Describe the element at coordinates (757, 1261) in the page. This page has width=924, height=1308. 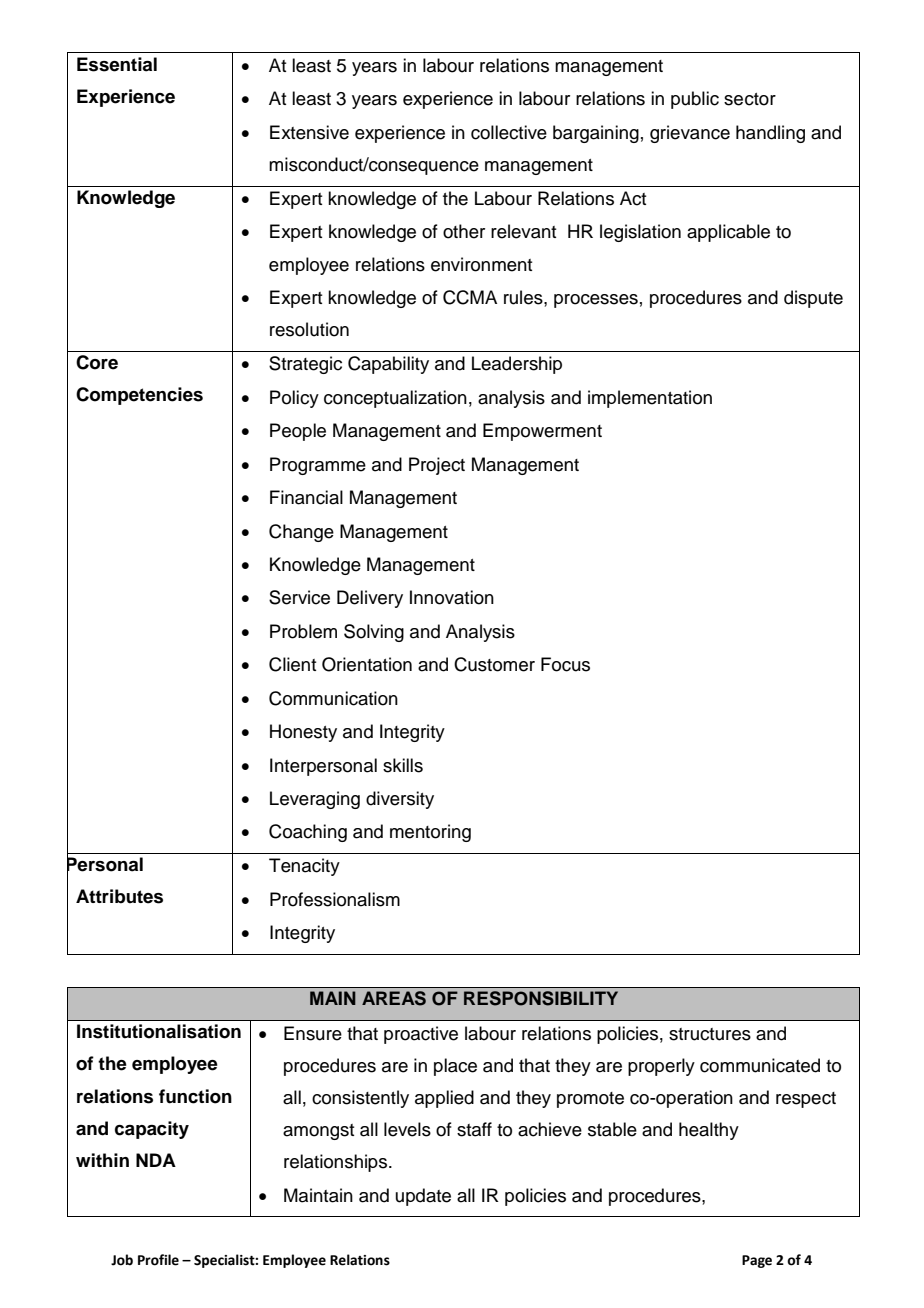
I see `Page` at that location.
